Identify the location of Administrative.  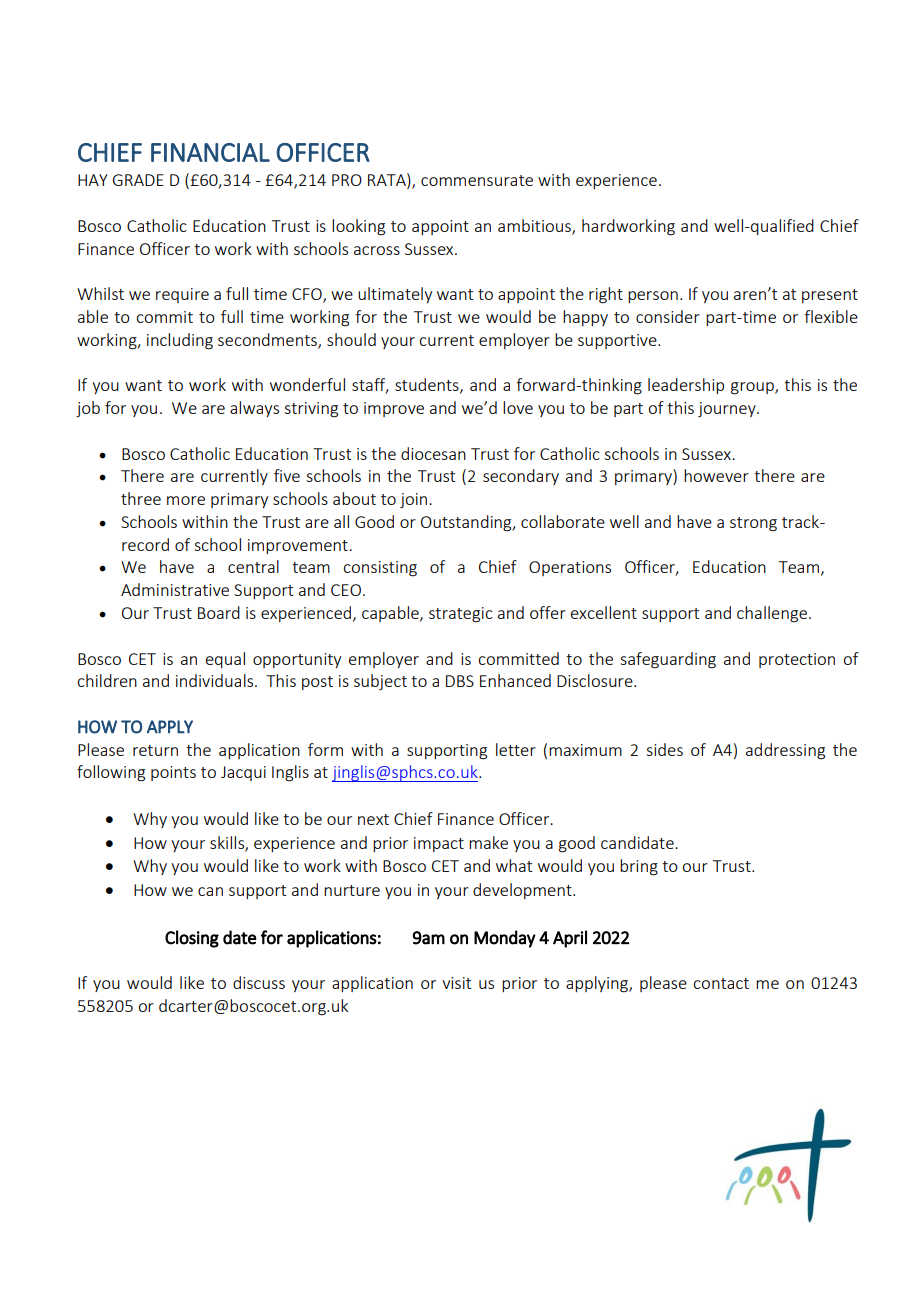
(175, 589).
